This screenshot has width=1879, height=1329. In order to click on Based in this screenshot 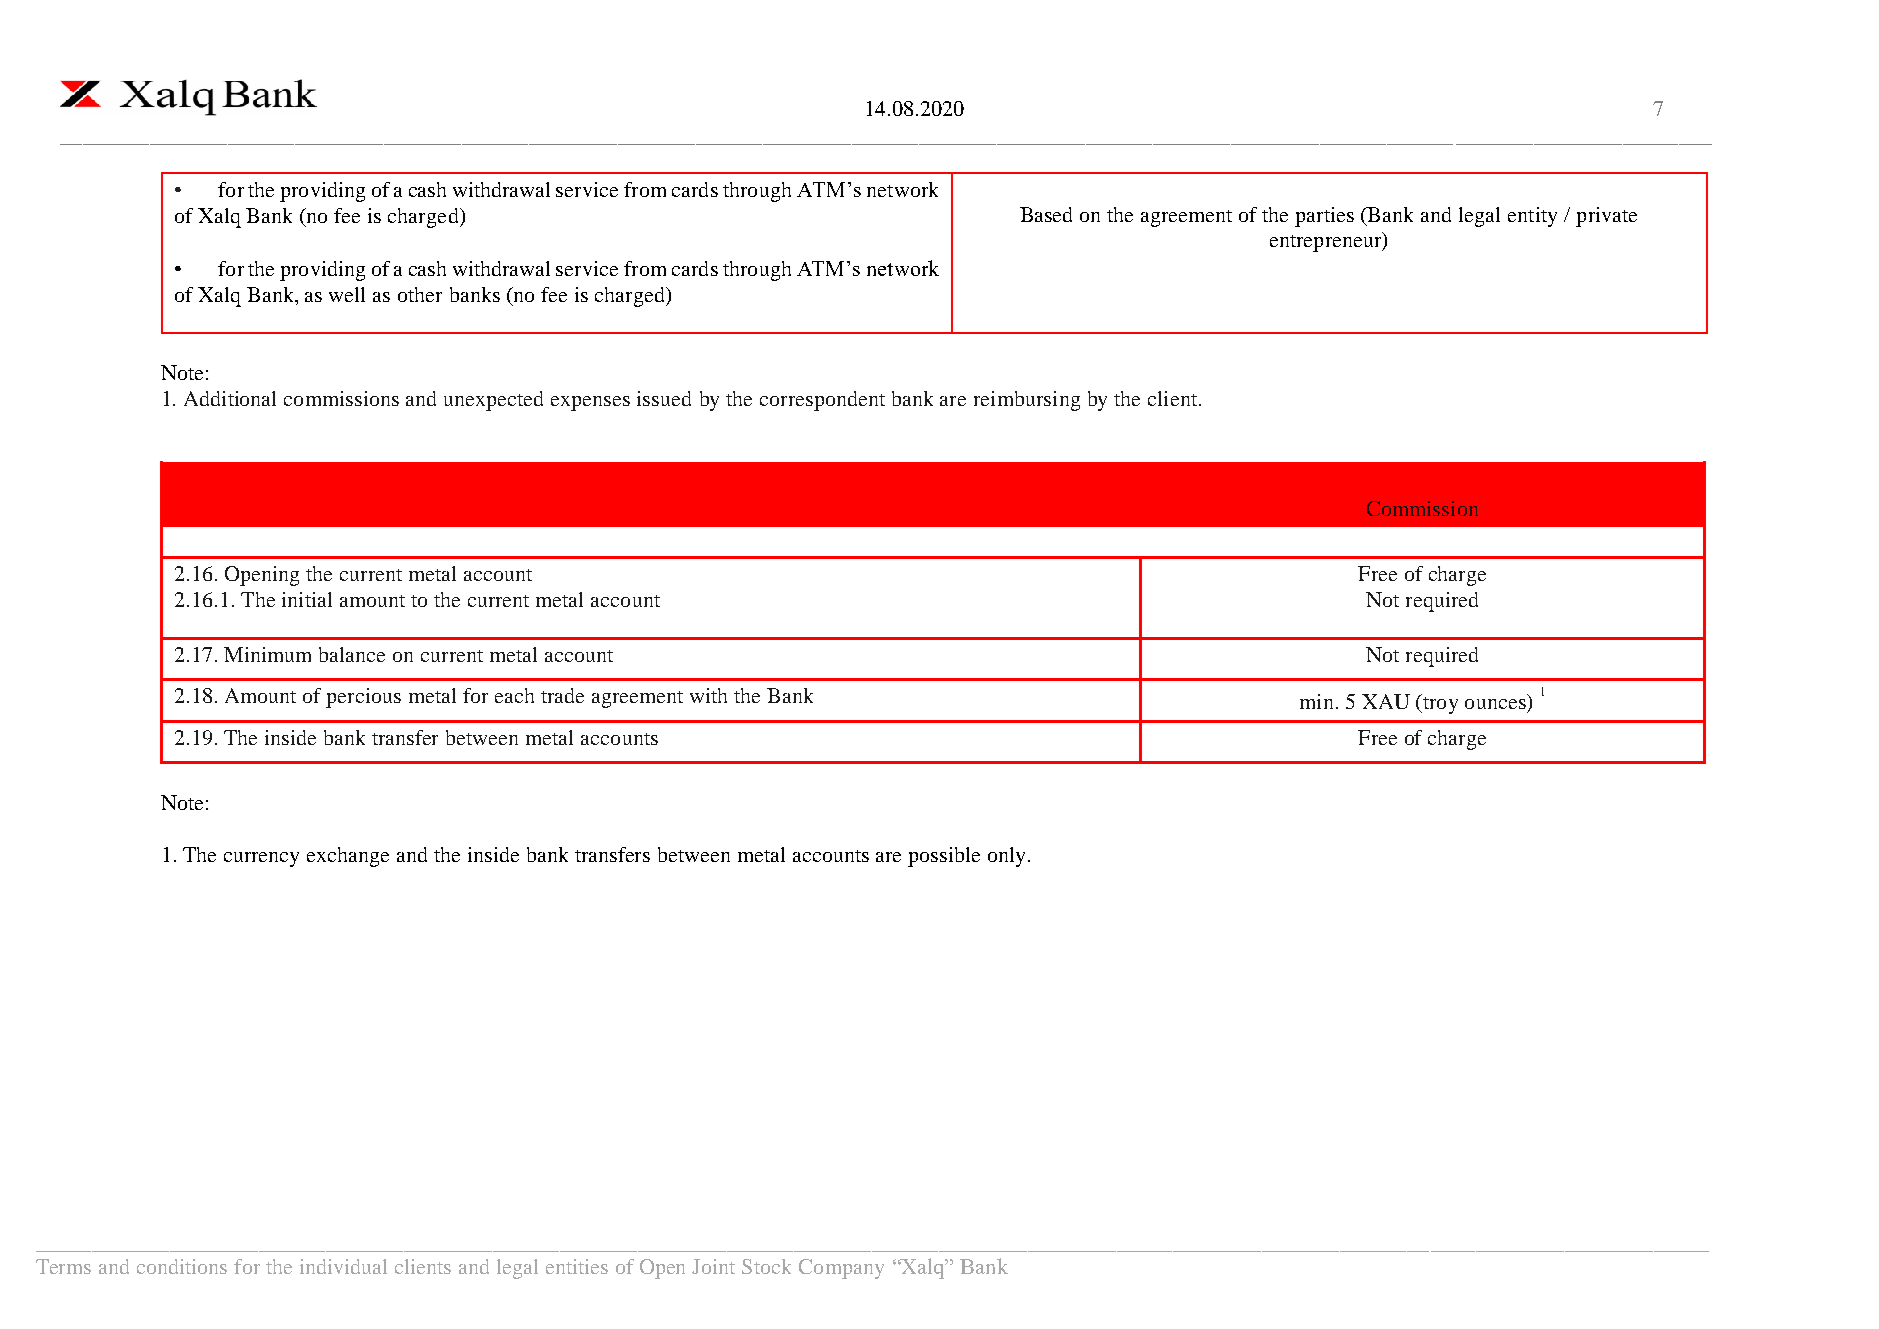, I will do `click(1046, 214)`.
